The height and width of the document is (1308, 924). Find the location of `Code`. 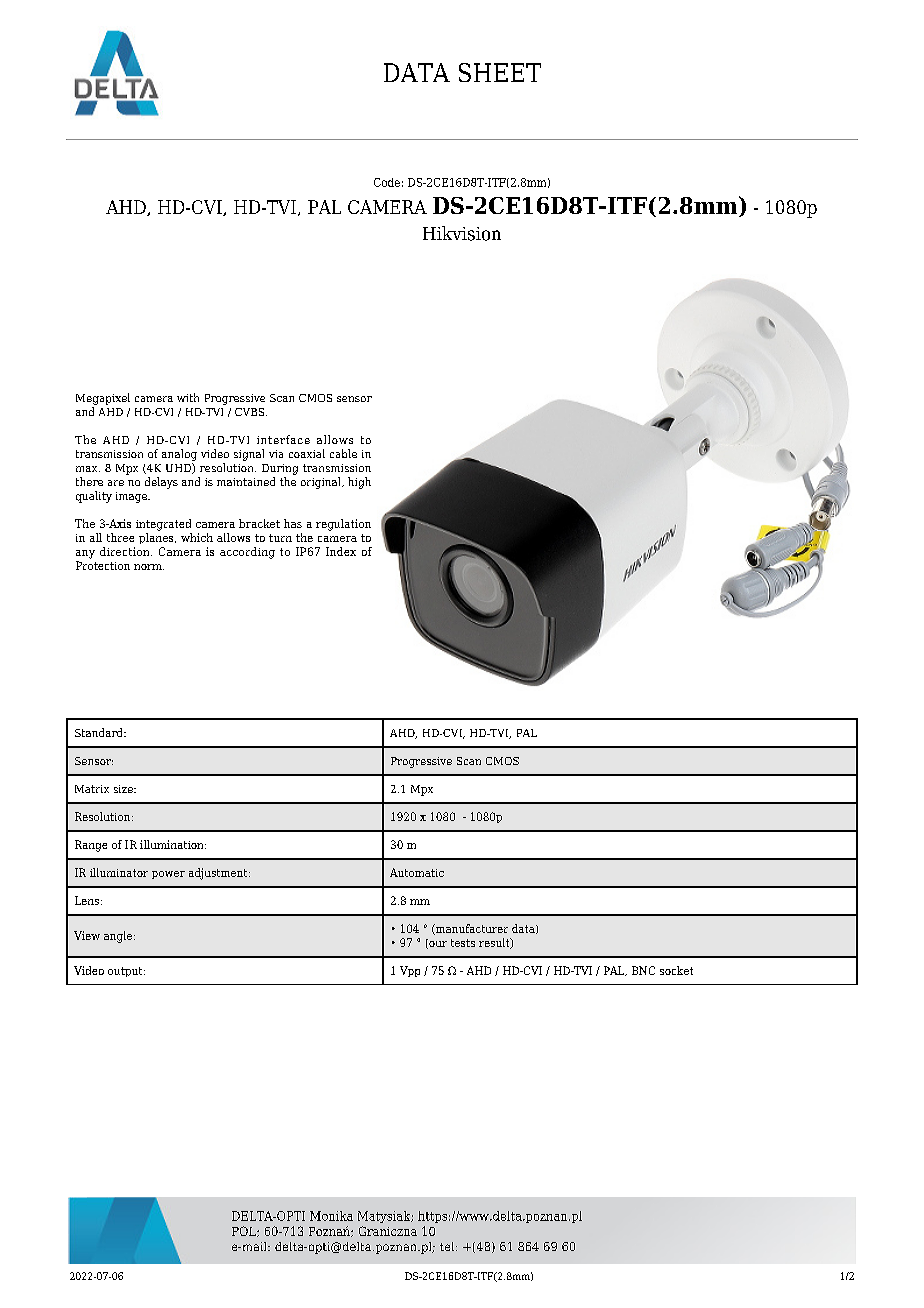

Code is located at coordinates (387, 182).
